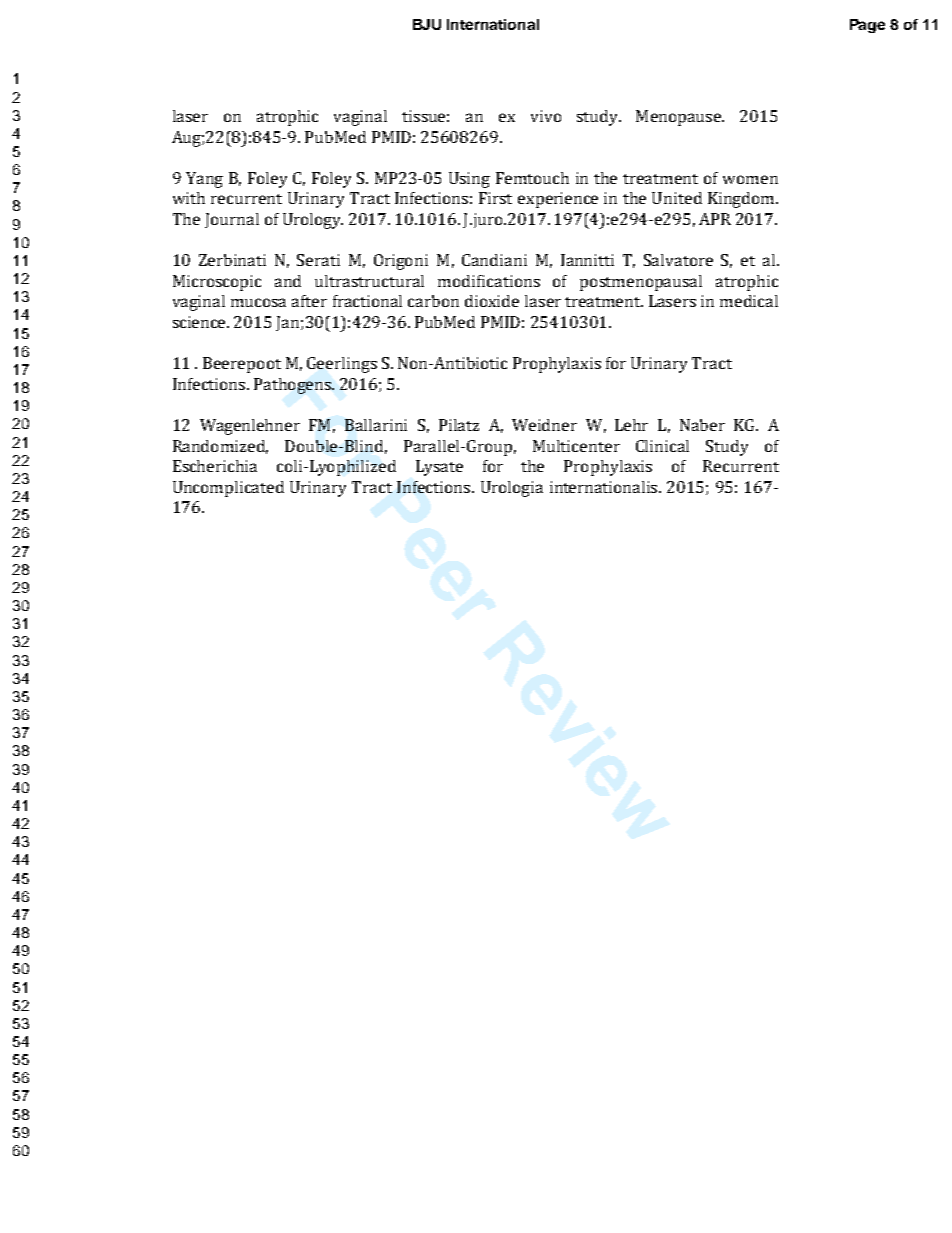  What do you see at coordinates (201, 322) in the screenshot?
I see `science` at bounding box center [201, 322].
